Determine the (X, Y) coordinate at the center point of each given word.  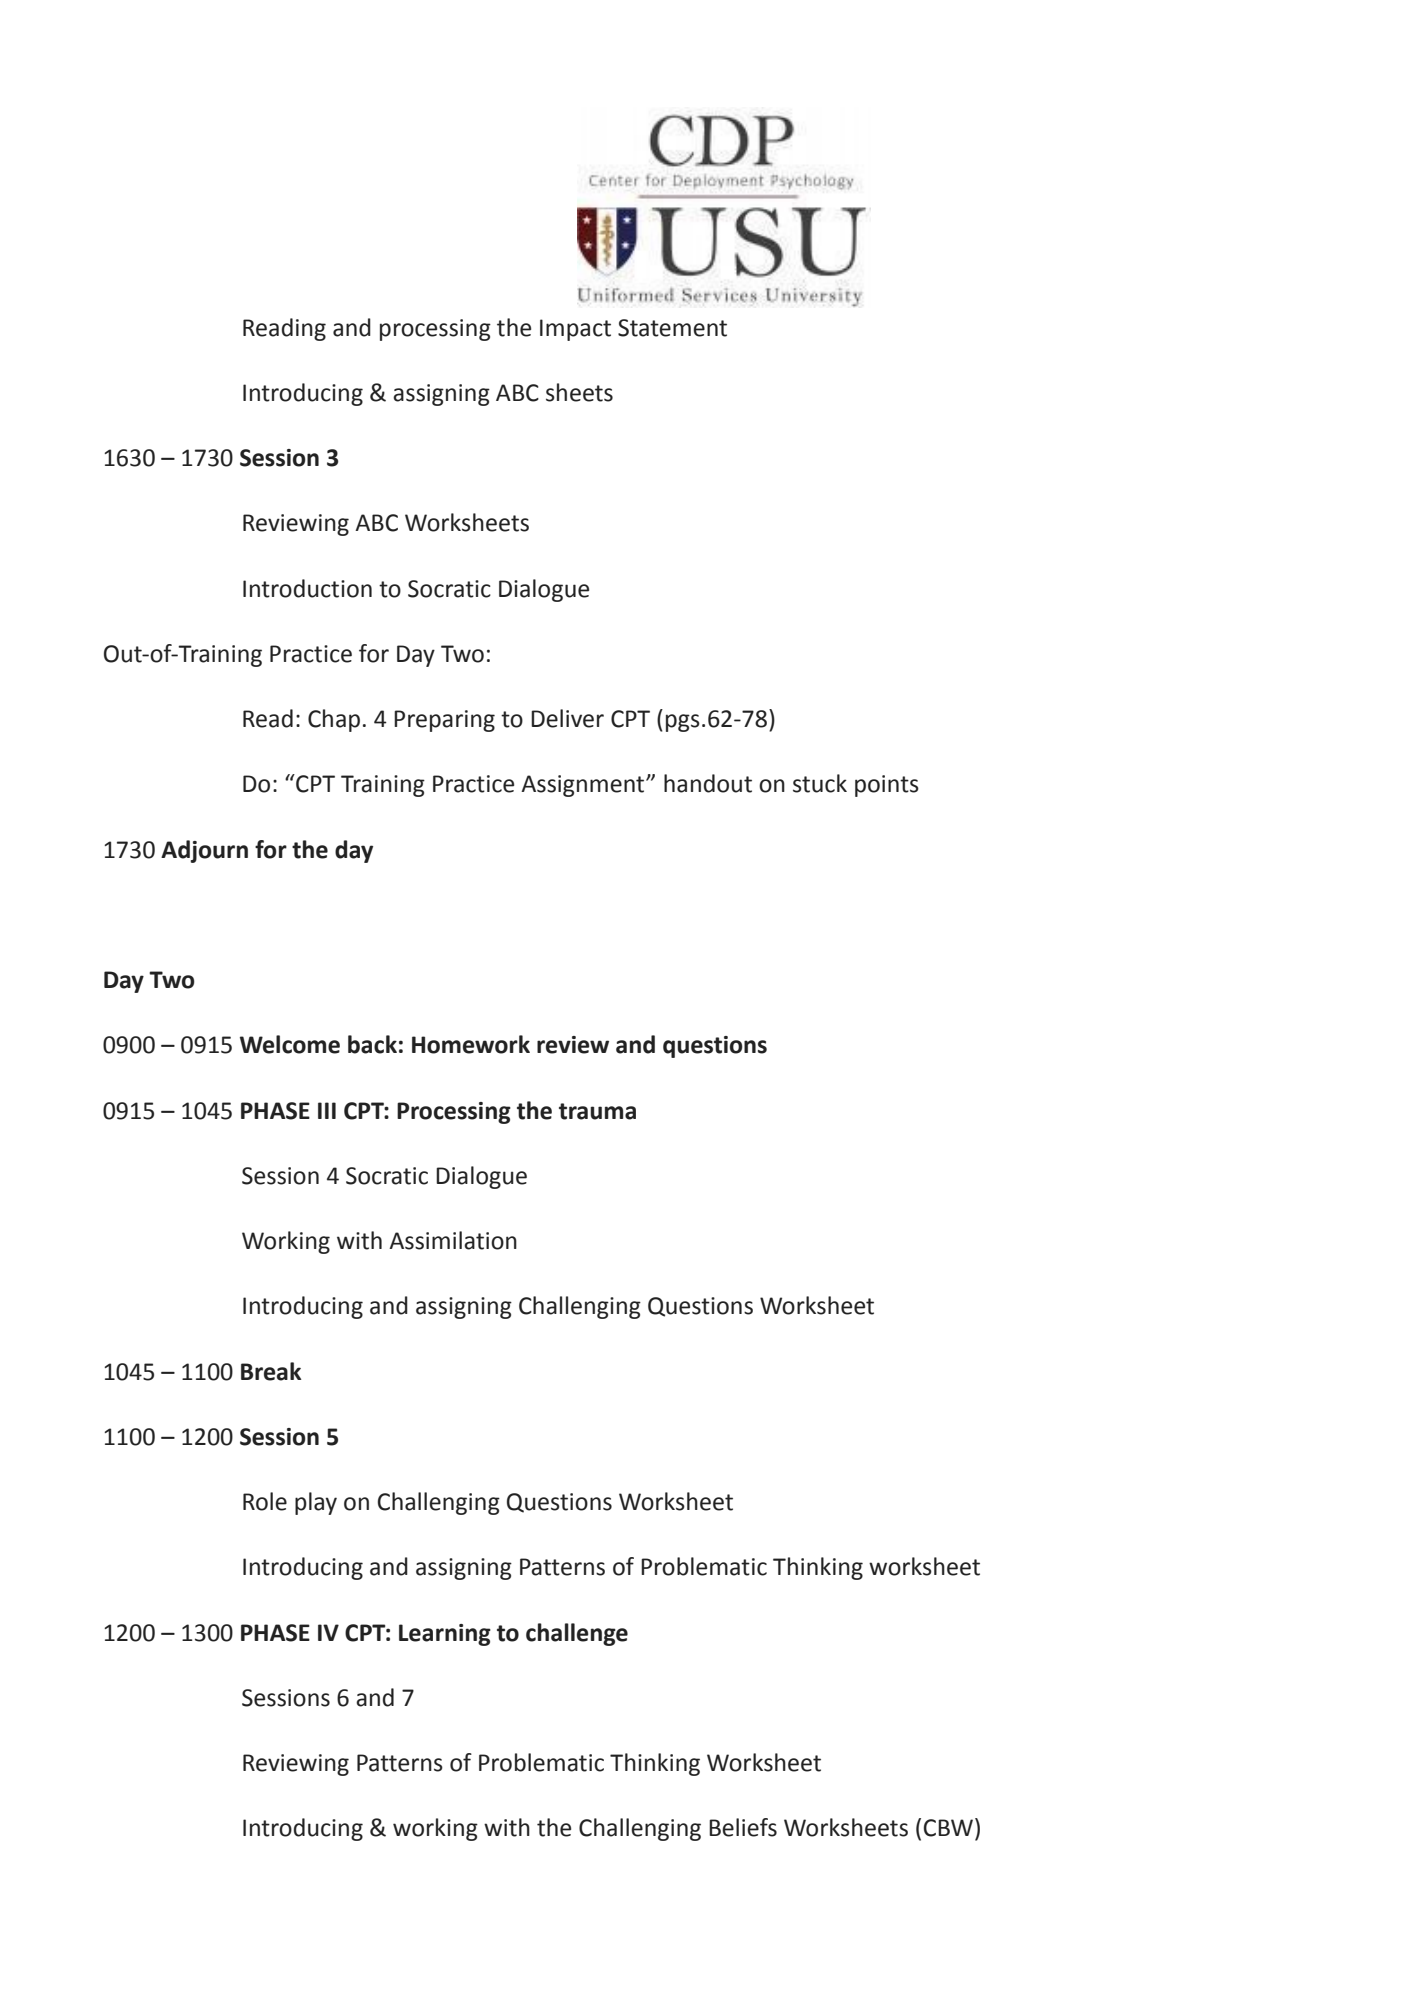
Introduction (307, 588)
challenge (577, 1634)
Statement (672, 328)
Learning (445, 1635)
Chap (334, 720)
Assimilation (453, 1240)
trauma (597, 1111)
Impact (575, 330)
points (887, 786)
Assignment (584, 786)
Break (271, 1371)
